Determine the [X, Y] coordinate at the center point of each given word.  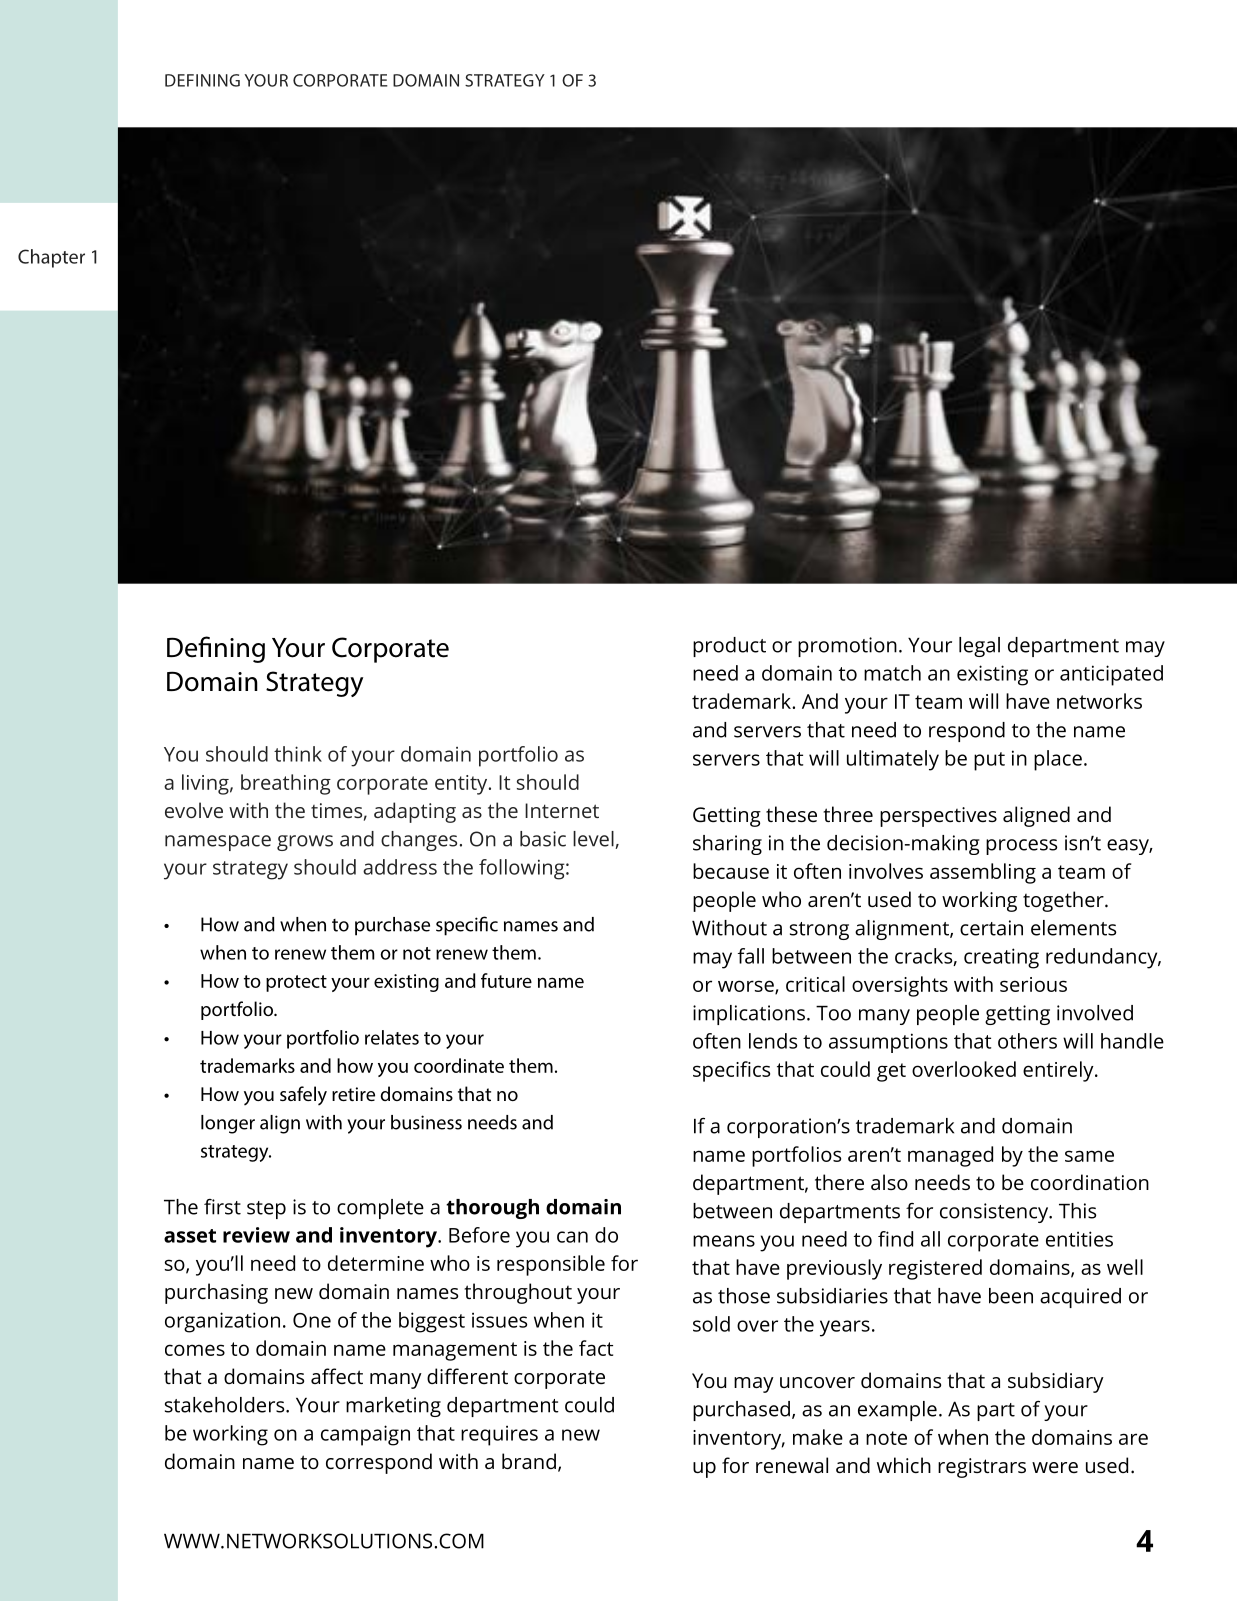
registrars [982, 1468]
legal [979, 647]
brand [529, 1461]
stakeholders [226, 1405]
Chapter [51, 258]
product [729, 647]
